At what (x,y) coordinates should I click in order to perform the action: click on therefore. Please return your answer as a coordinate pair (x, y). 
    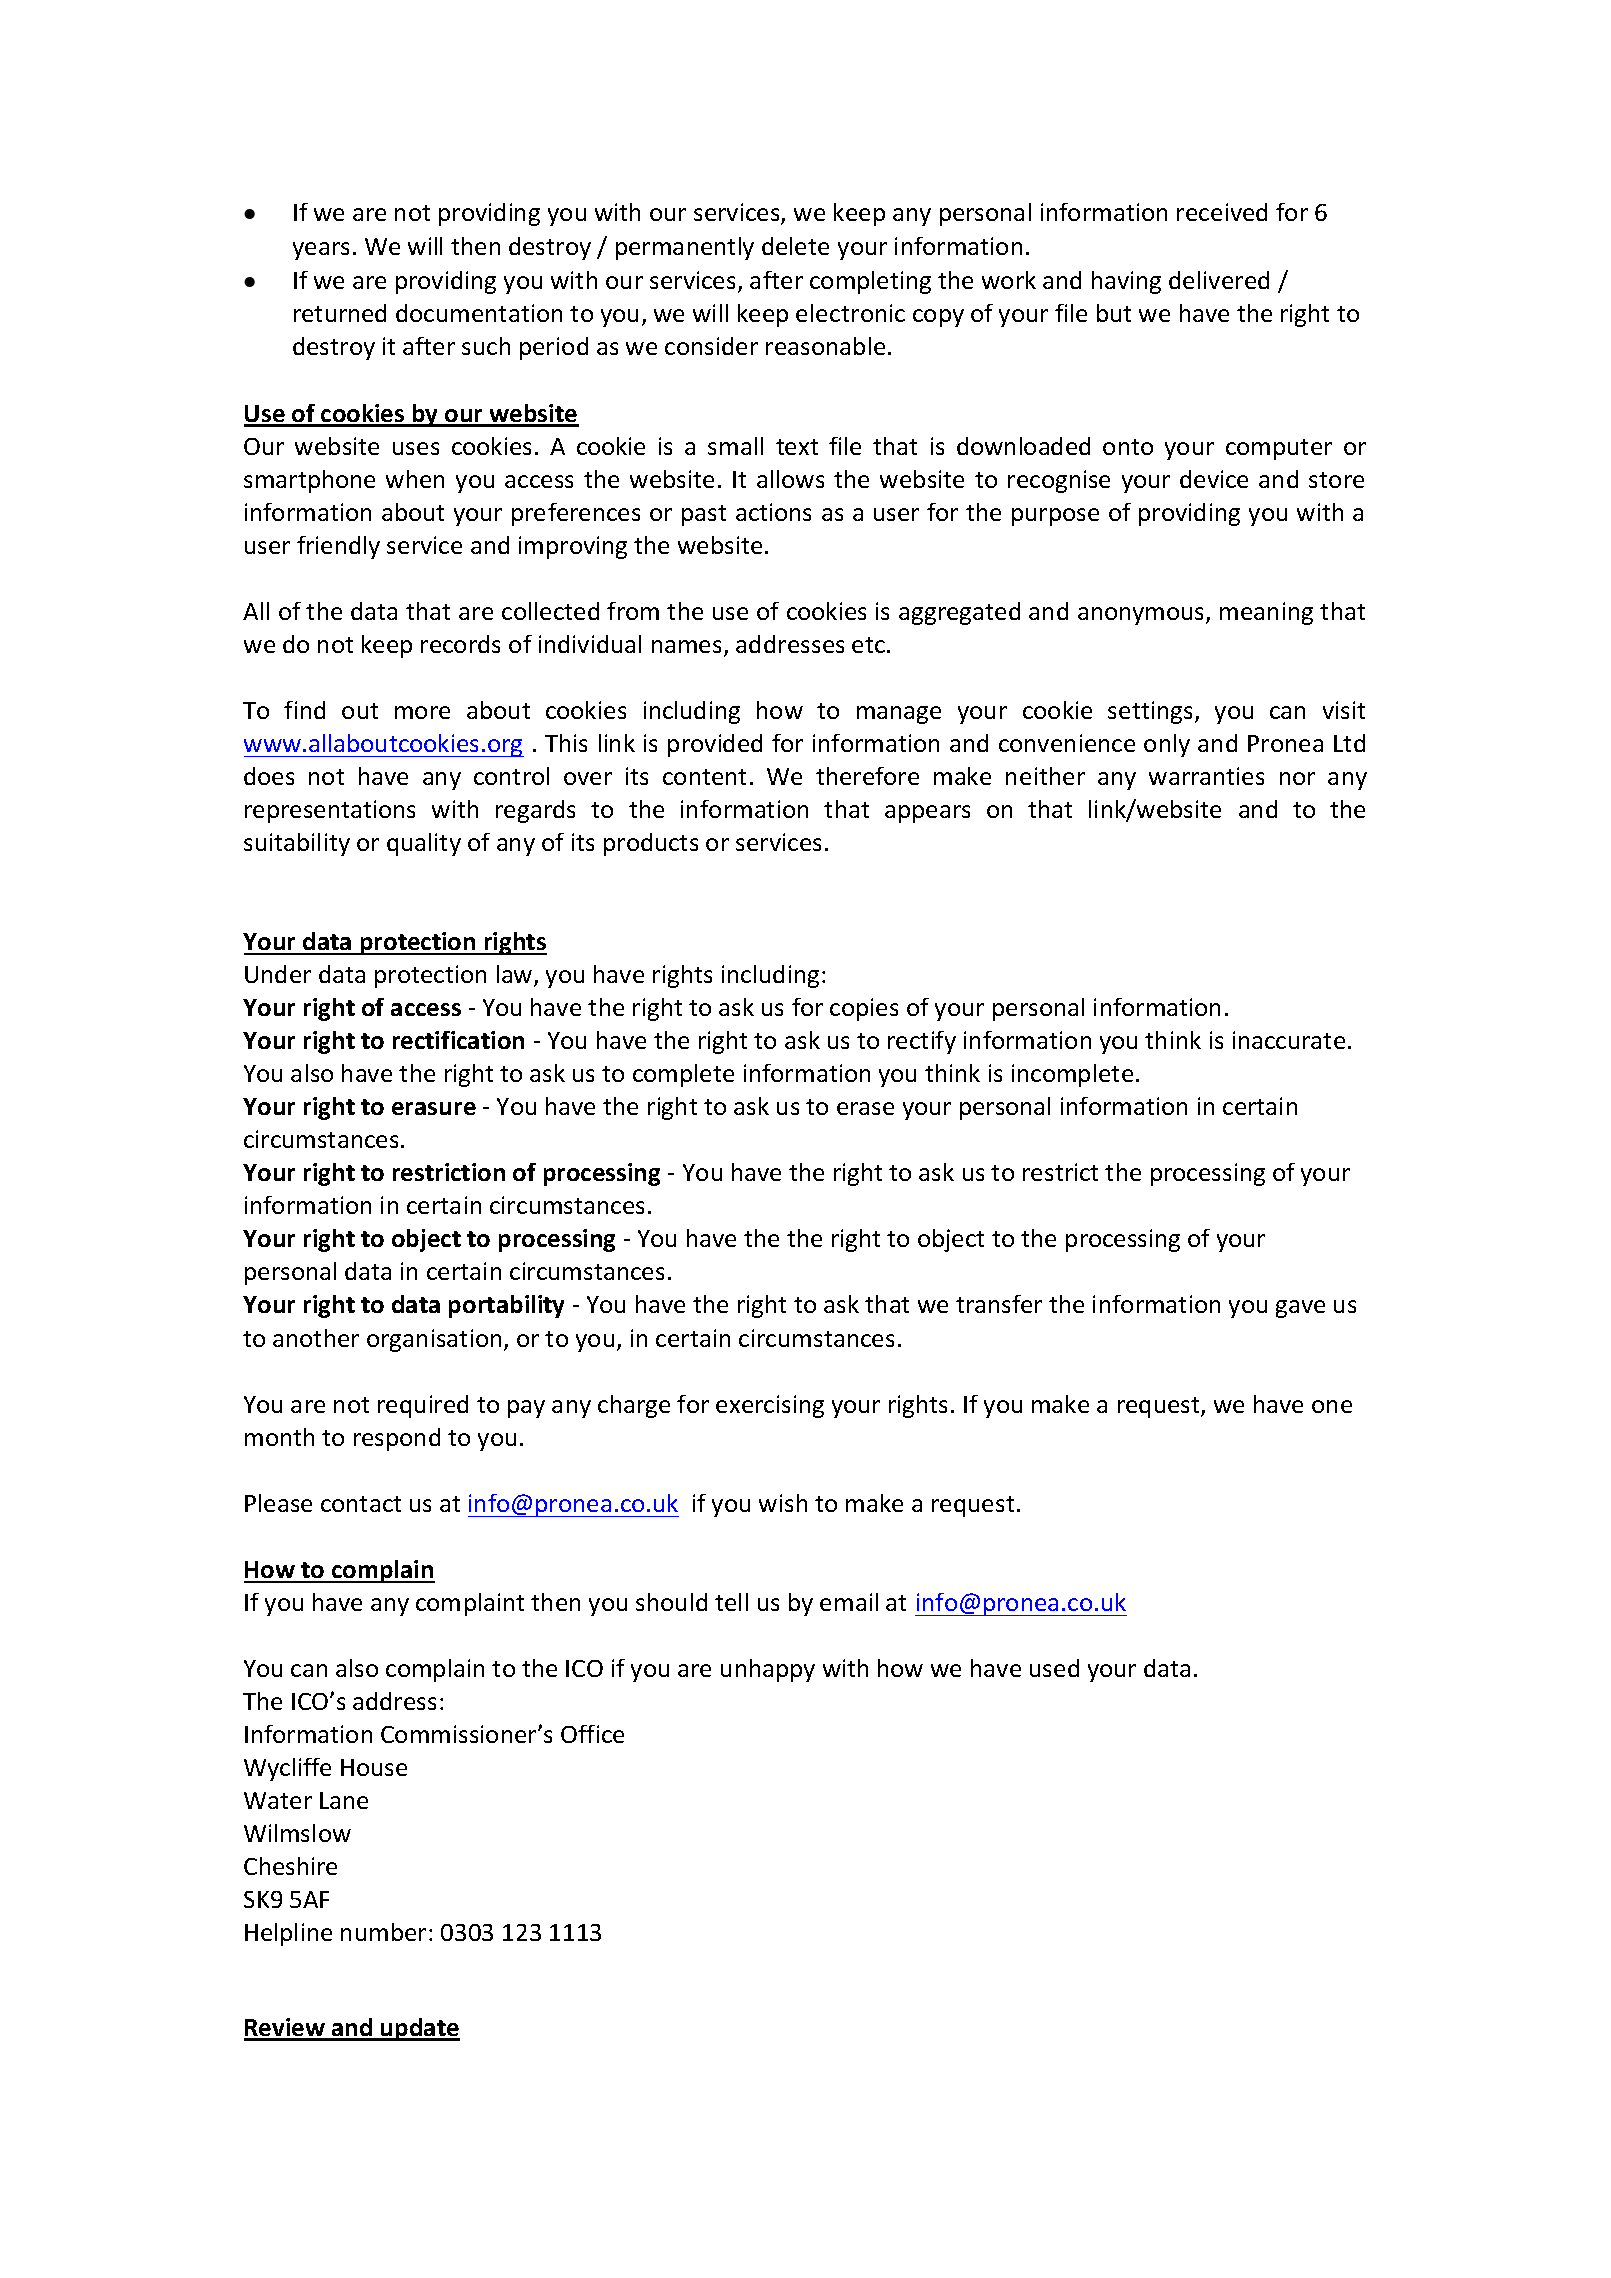
    Looking at the image, I should click on (867, 776).
